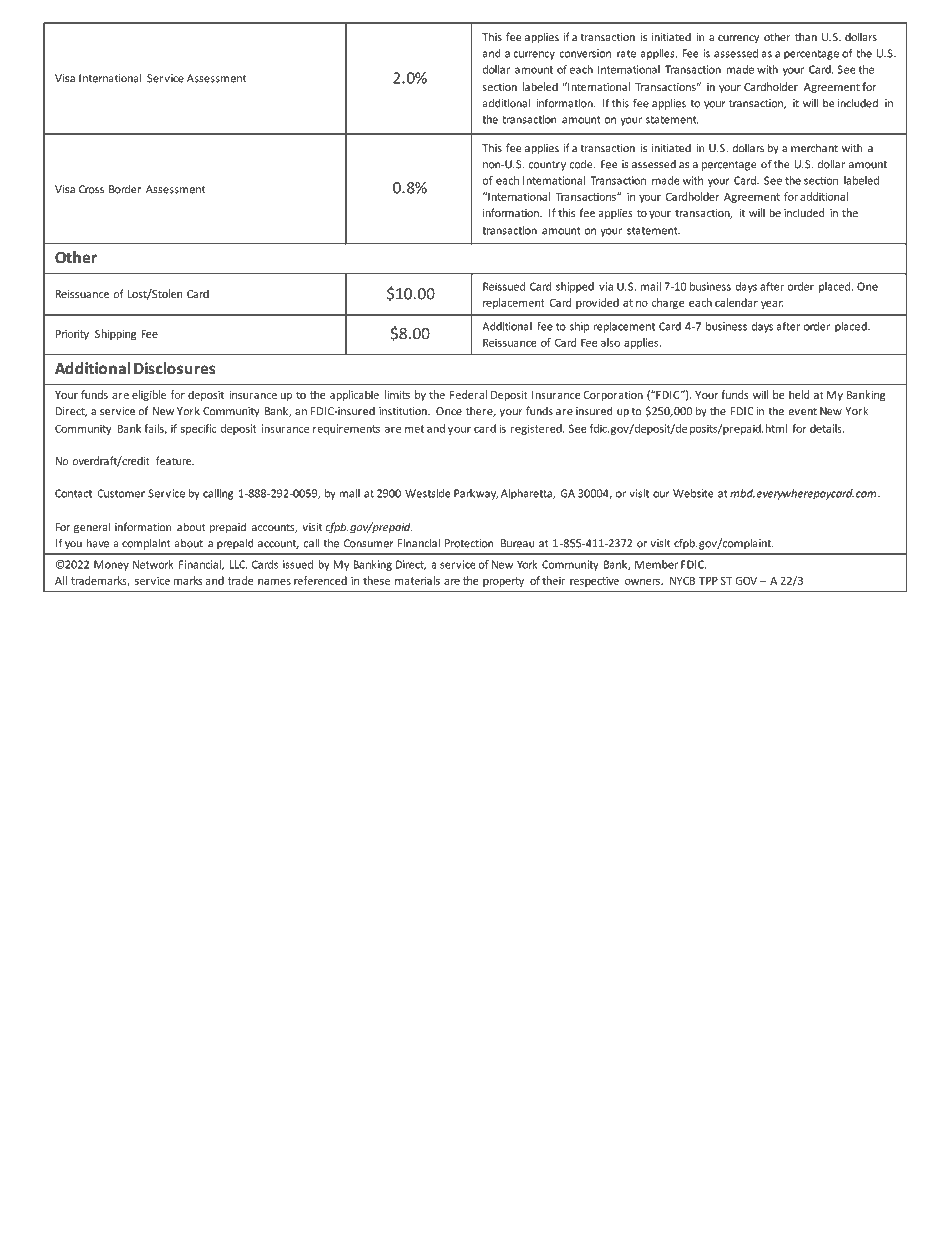 This page has width=952, height=1233. What do you see at coordinates (468, 394) in the page?
I see `Federal` at bounding box center [468, 394].
